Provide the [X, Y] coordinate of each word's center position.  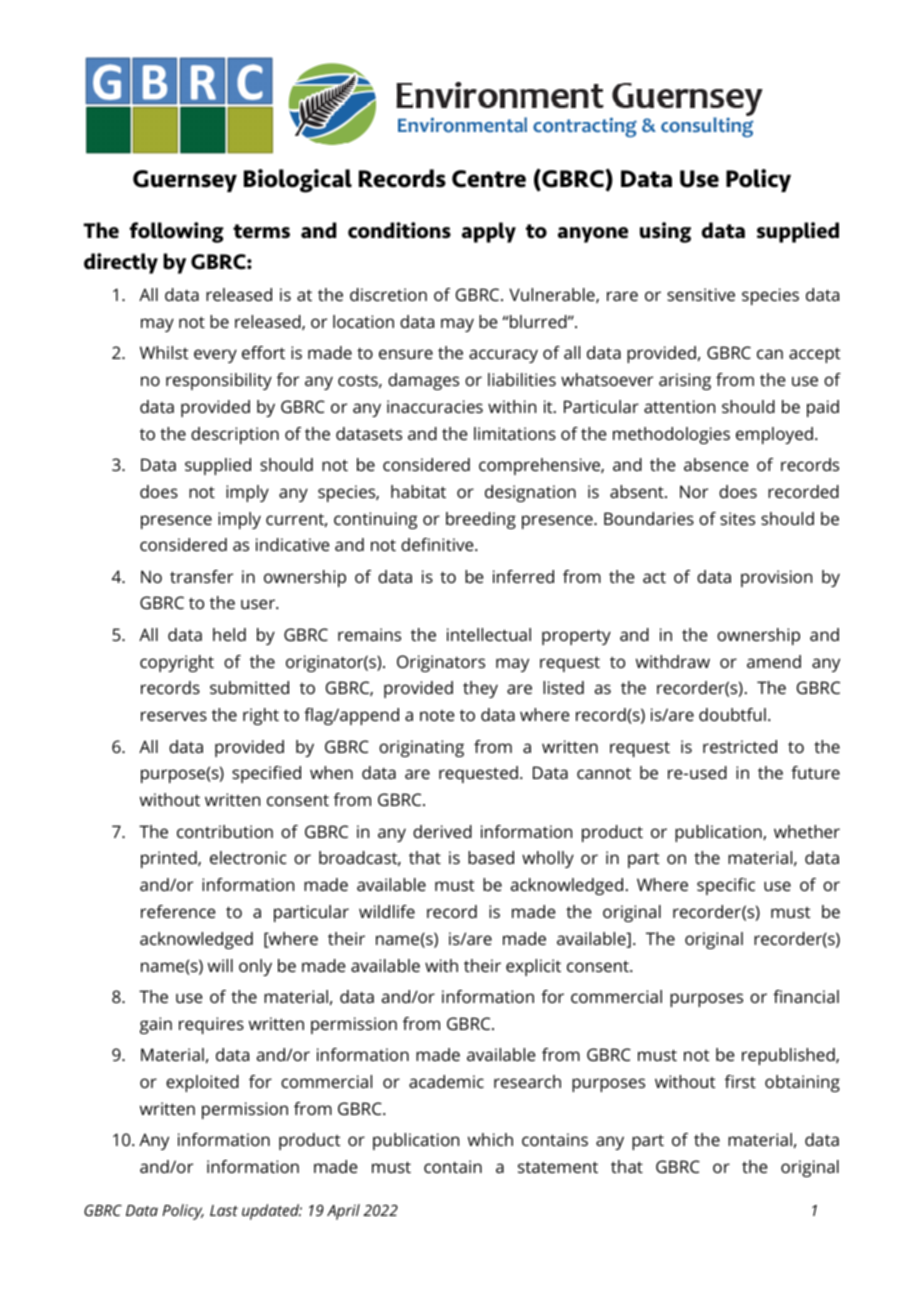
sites [737, 518]
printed [170, 859]
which [490, 1139]
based [491, 857]
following [177, 232]
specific [726, 886]
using [665, 232]
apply [489, 232]
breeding [481, 520]
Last [224, 1210]
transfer [201, 576]
